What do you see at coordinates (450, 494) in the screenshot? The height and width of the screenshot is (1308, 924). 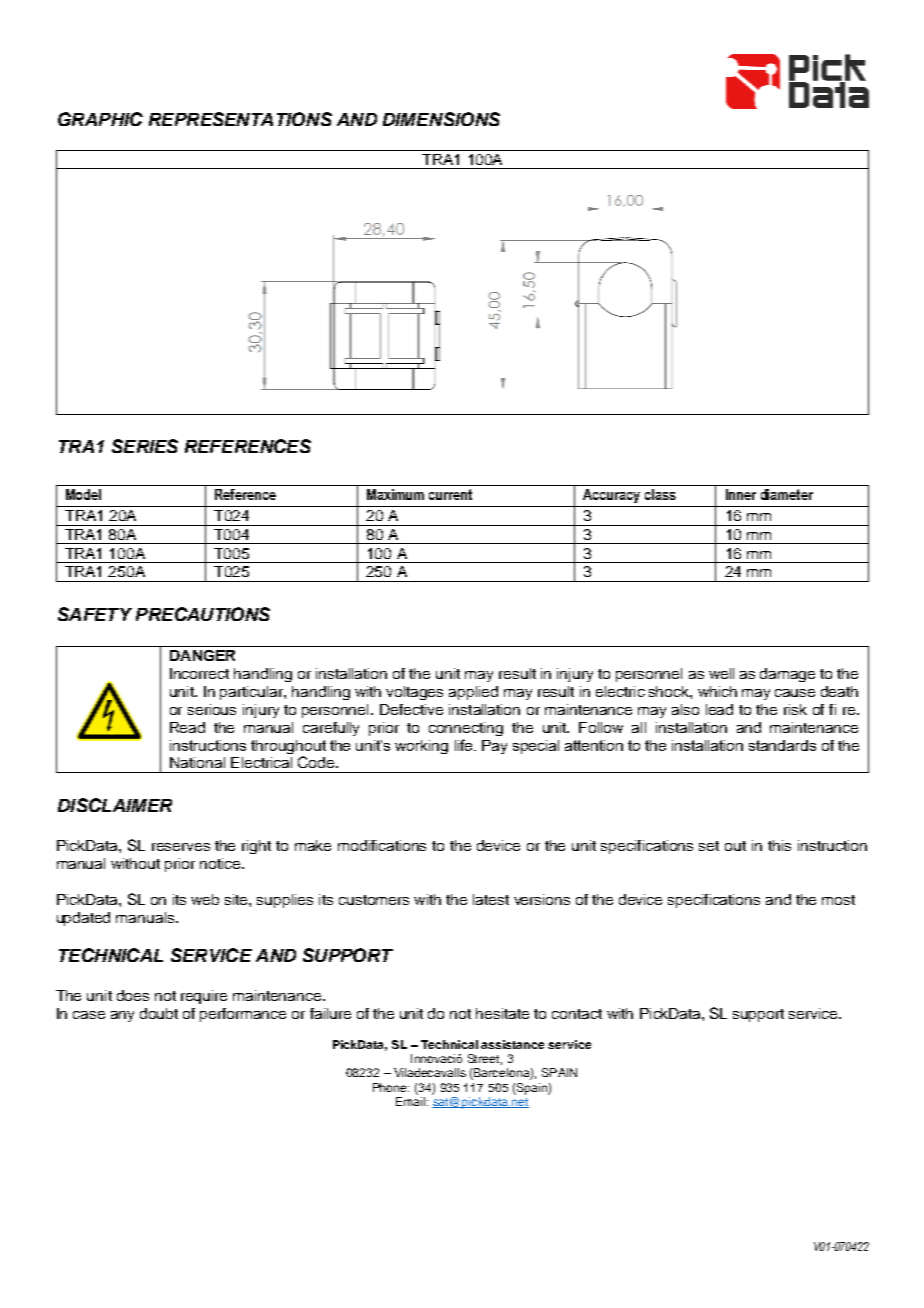 I see `current` at bounding box center [450, 494].
